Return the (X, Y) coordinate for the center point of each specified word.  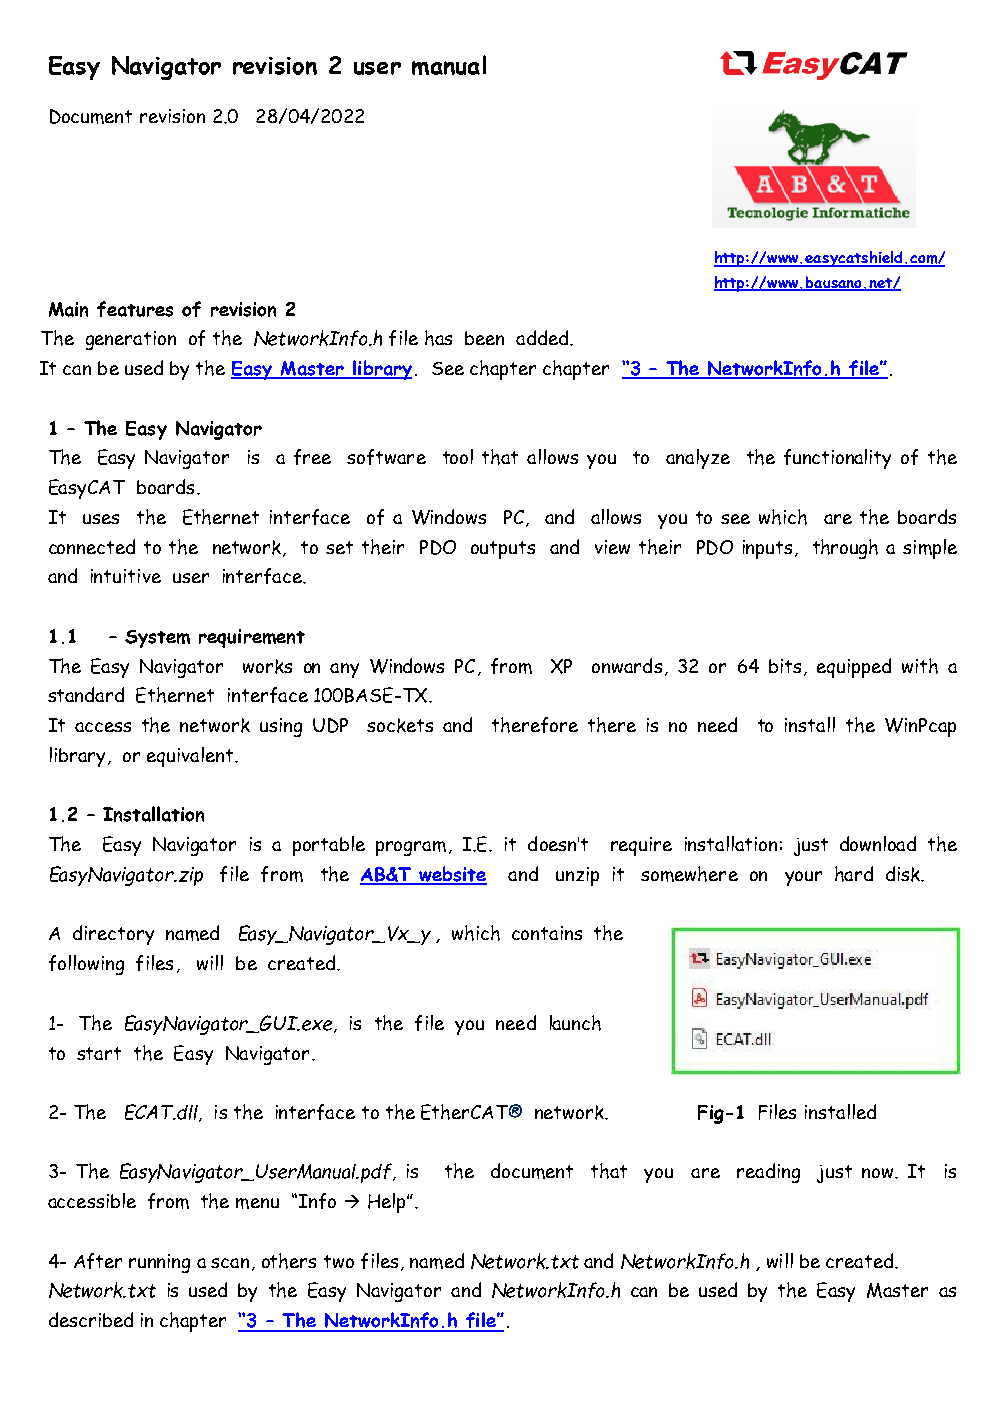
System (157, 639)
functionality (837, 459)
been (484, 338)
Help (388, 1203)
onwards (627, 665)
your (803, 878)
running (159, 1263)
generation (131, 340)
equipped (854, 668)
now (879, 1173)
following (86, 965)
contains (547, 933)
